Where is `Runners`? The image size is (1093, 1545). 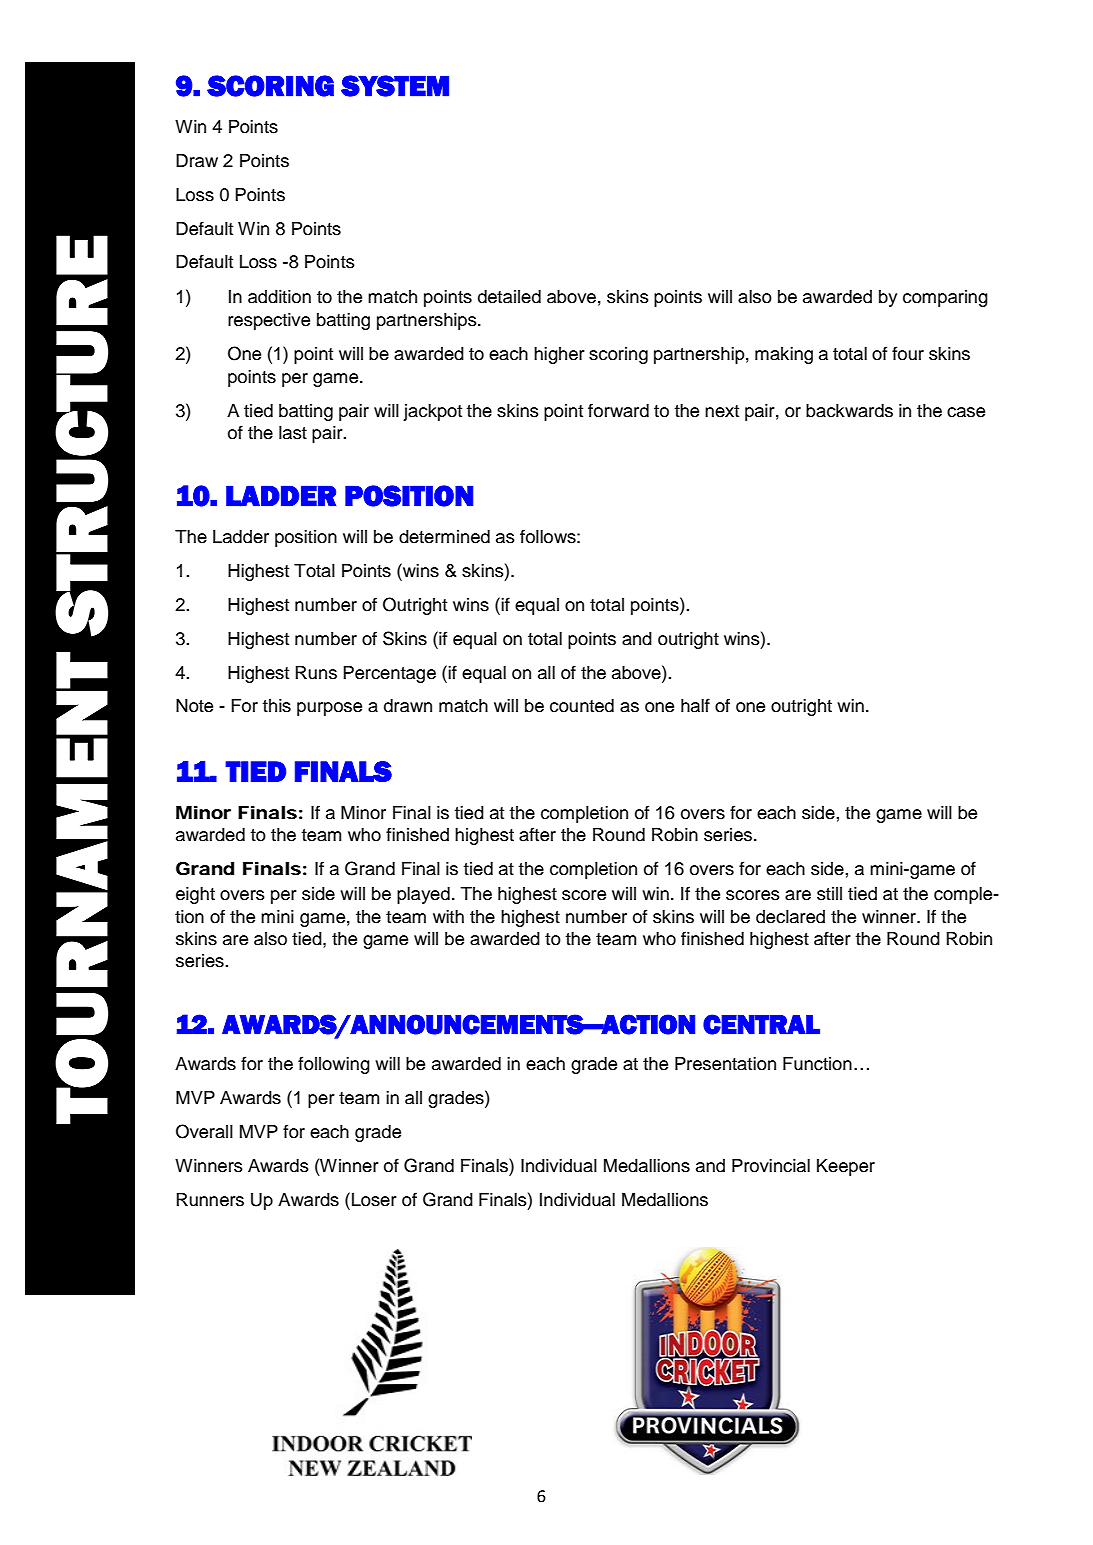
Runners is located at coordinates (210, 1200).
